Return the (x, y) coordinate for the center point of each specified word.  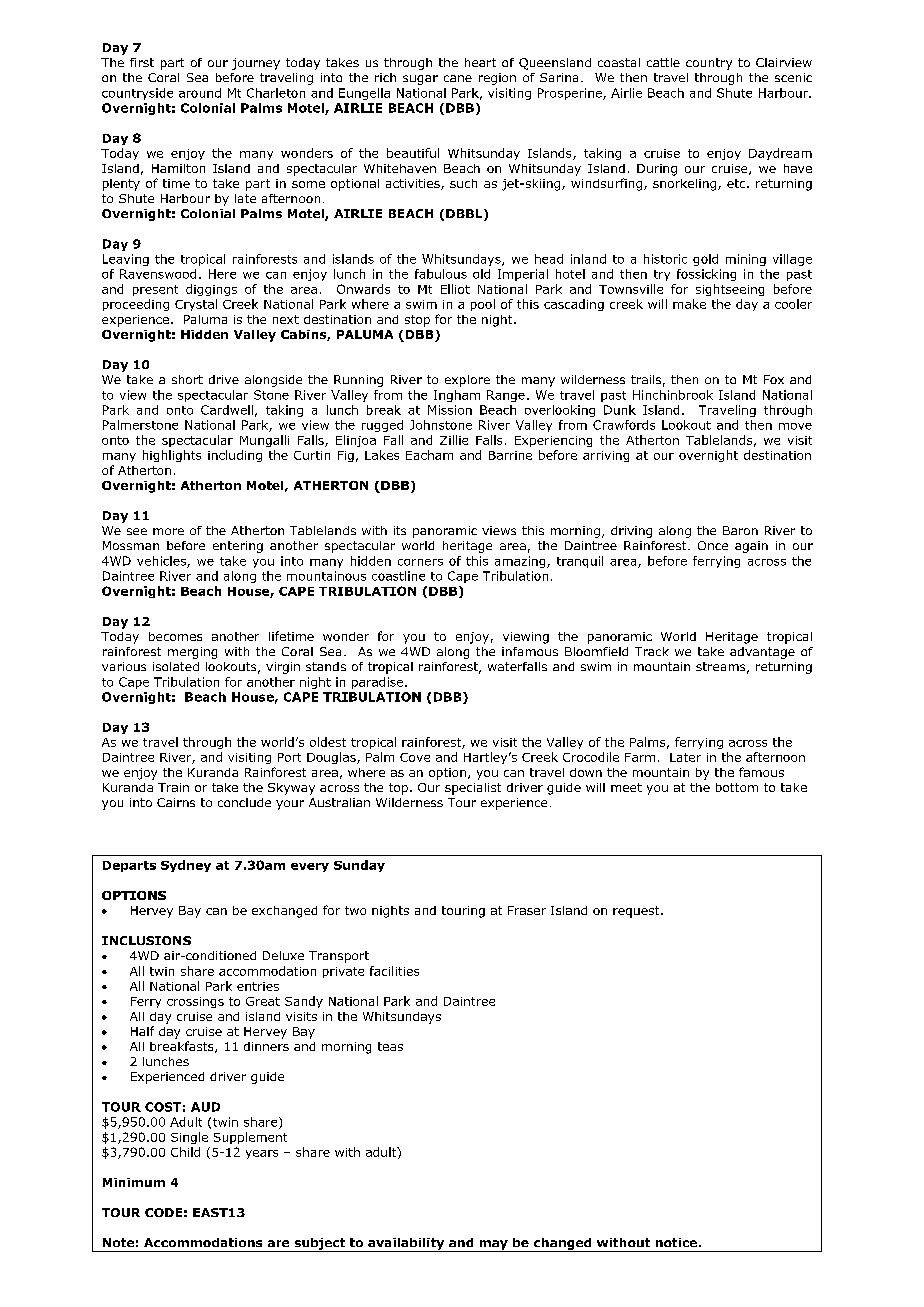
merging (192, 653)
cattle (663, 62)
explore (467, 381)
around (200, 93)
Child (185, 1152)
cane (458, 78)
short (187, 379)
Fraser (527, 910)
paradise (379, 683)
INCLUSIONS (146, 940)
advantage (762, 653)
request (637, 912)
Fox (774, 379)
